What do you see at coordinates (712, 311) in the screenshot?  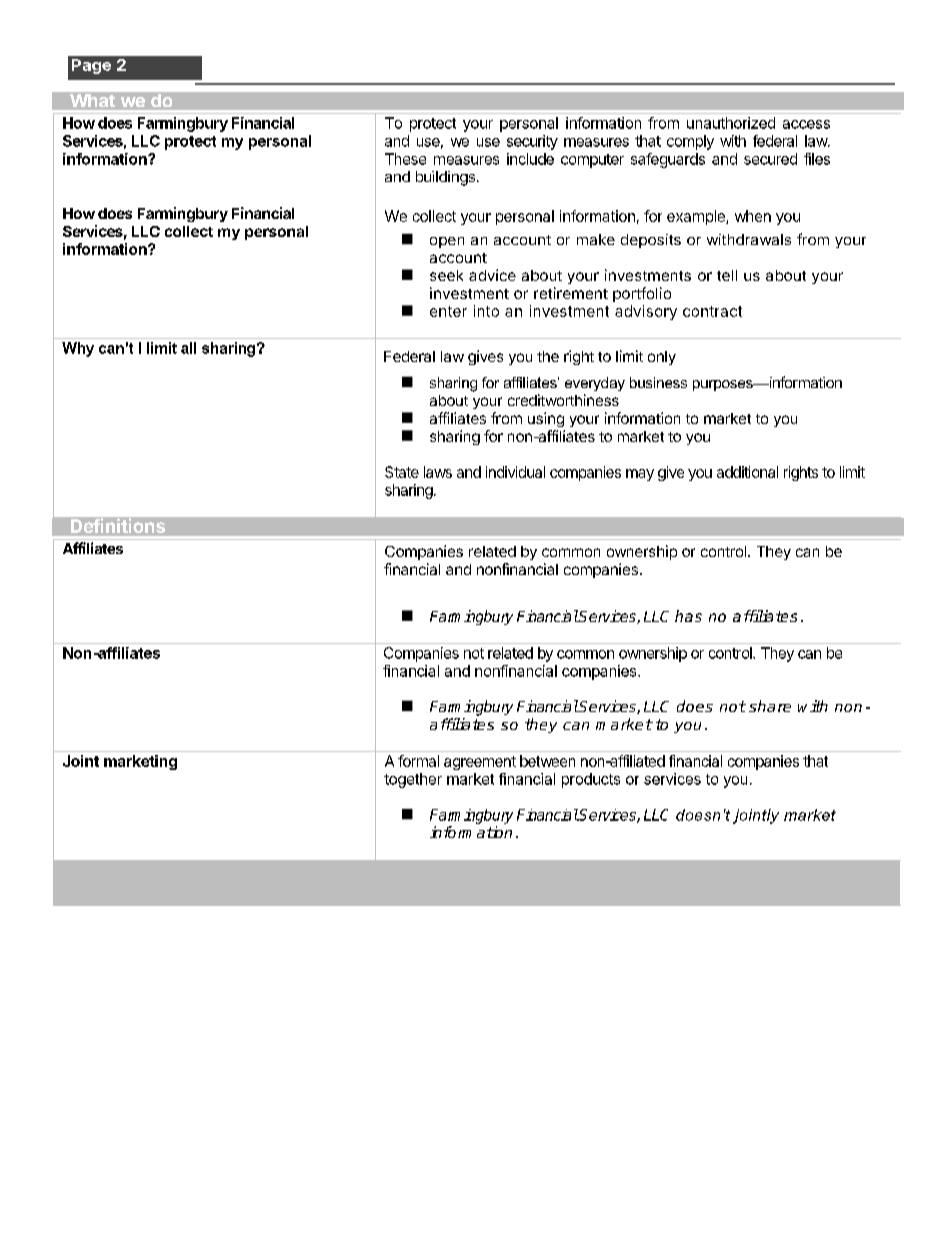 I see `contract` at bounding box center [712, 311].
